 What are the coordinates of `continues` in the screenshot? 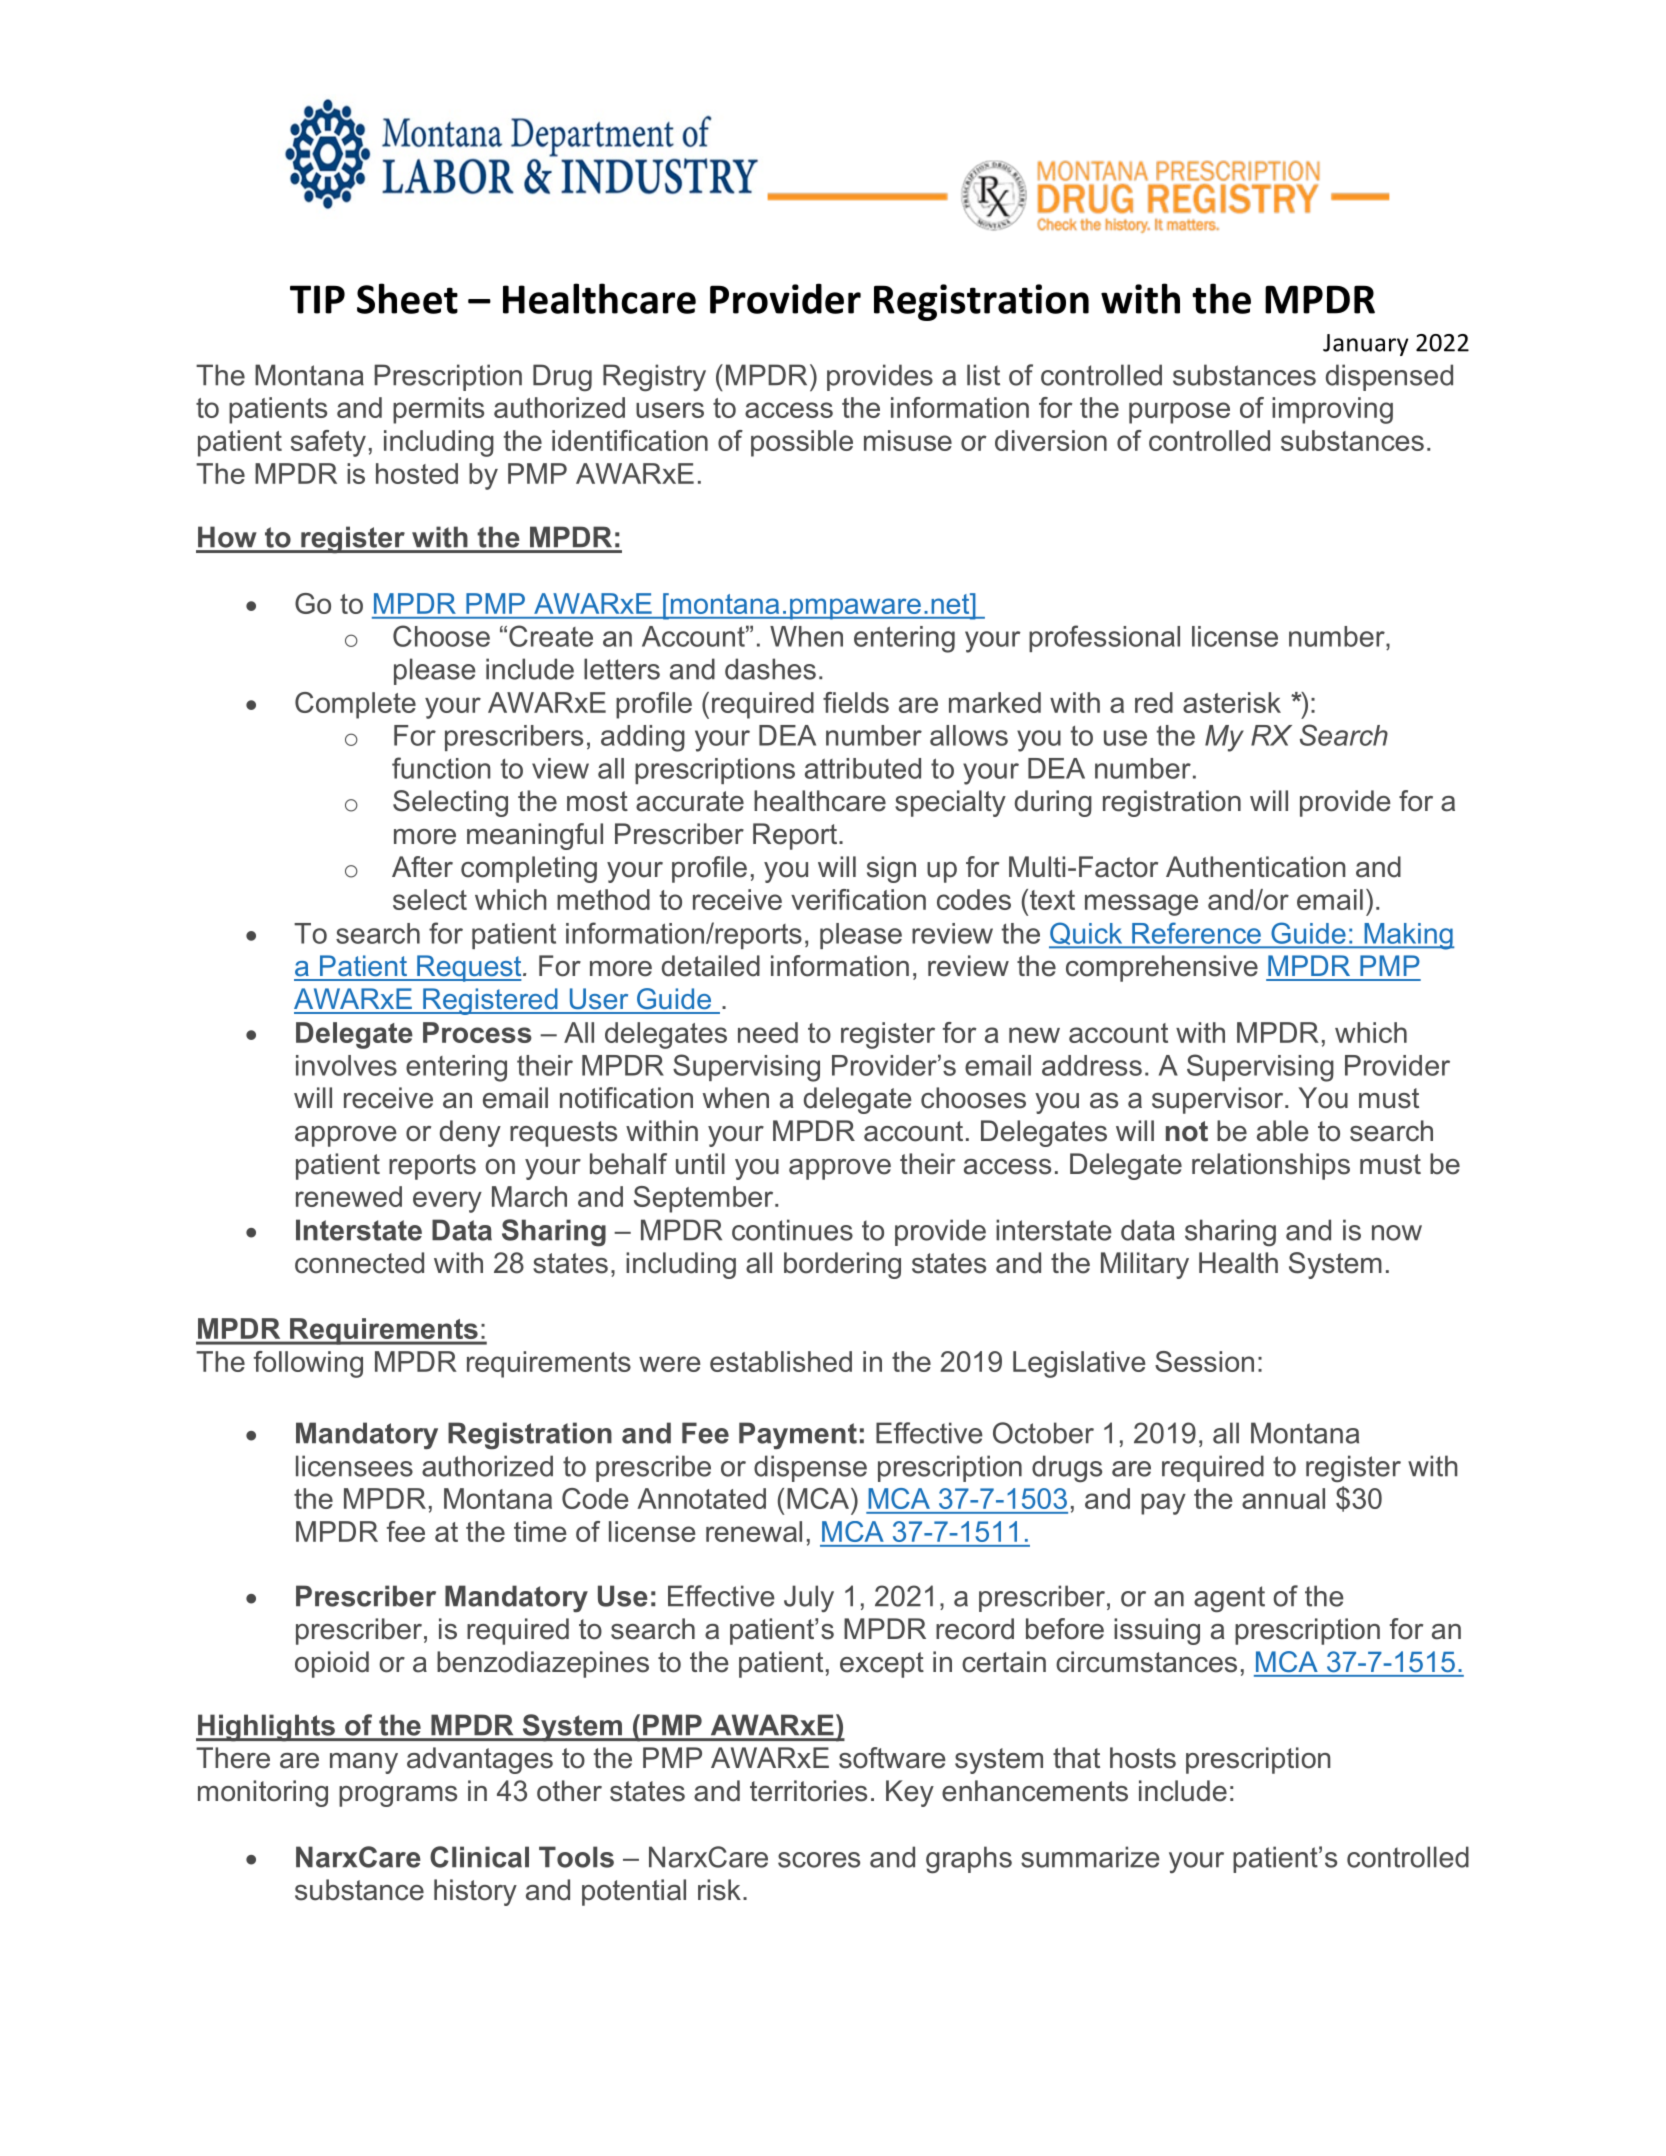 It's located at (792, 1230).
